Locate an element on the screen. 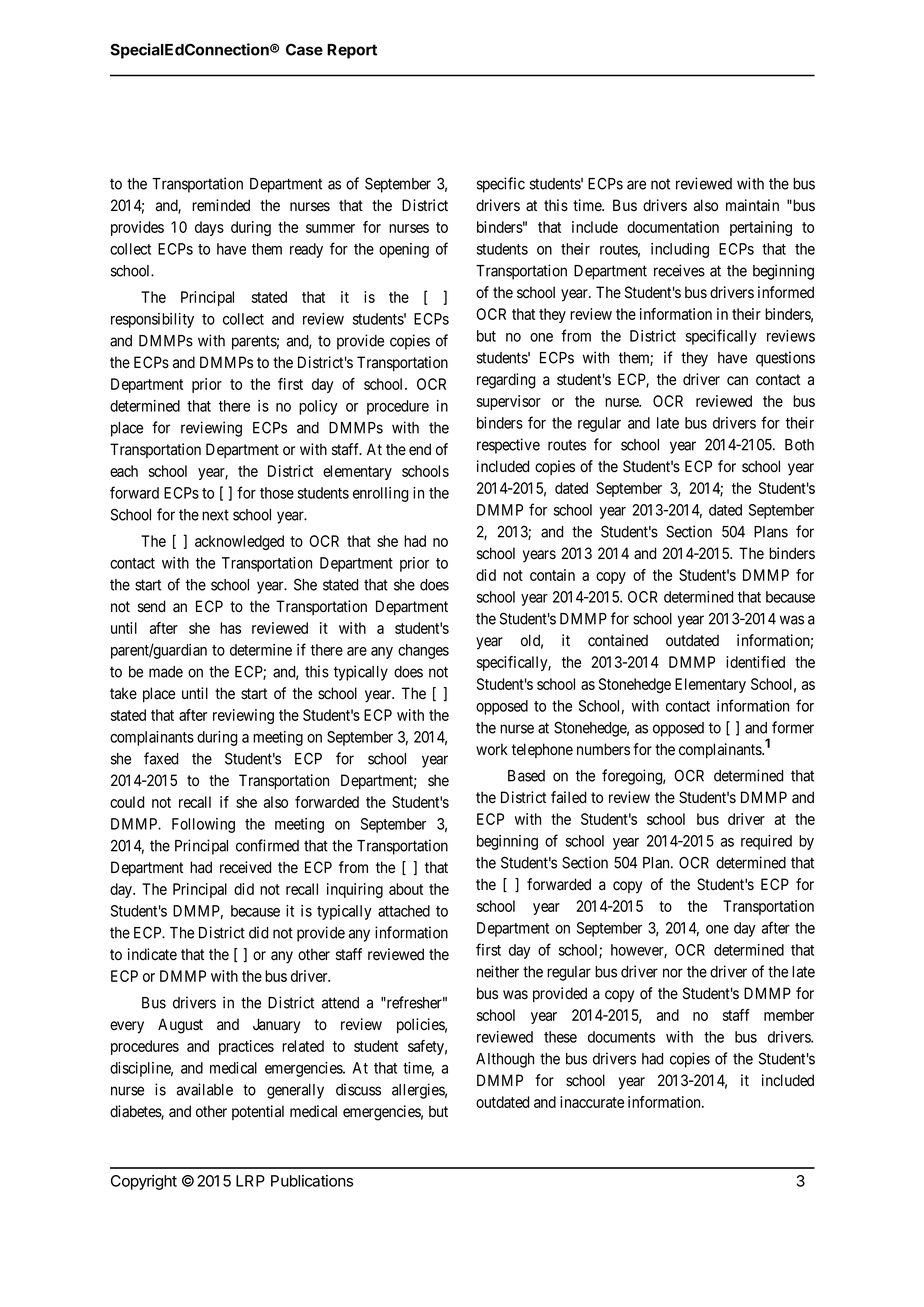  each is located at coordinates (124, 471).
